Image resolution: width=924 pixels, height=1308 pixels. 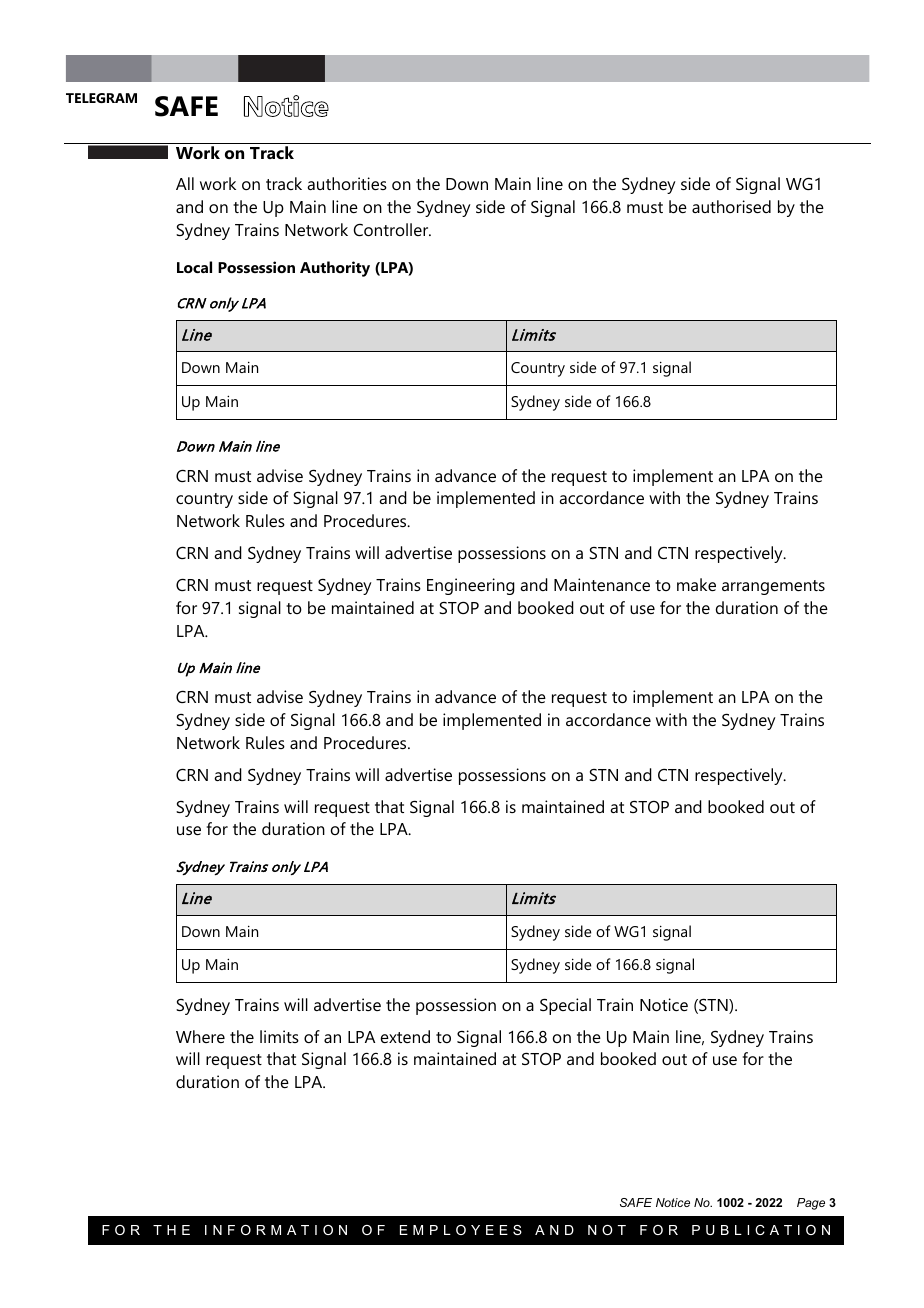 What do you see at coordinates (405, 1036) in the document?
I see `extend` at bounding box center [405, 1036].
